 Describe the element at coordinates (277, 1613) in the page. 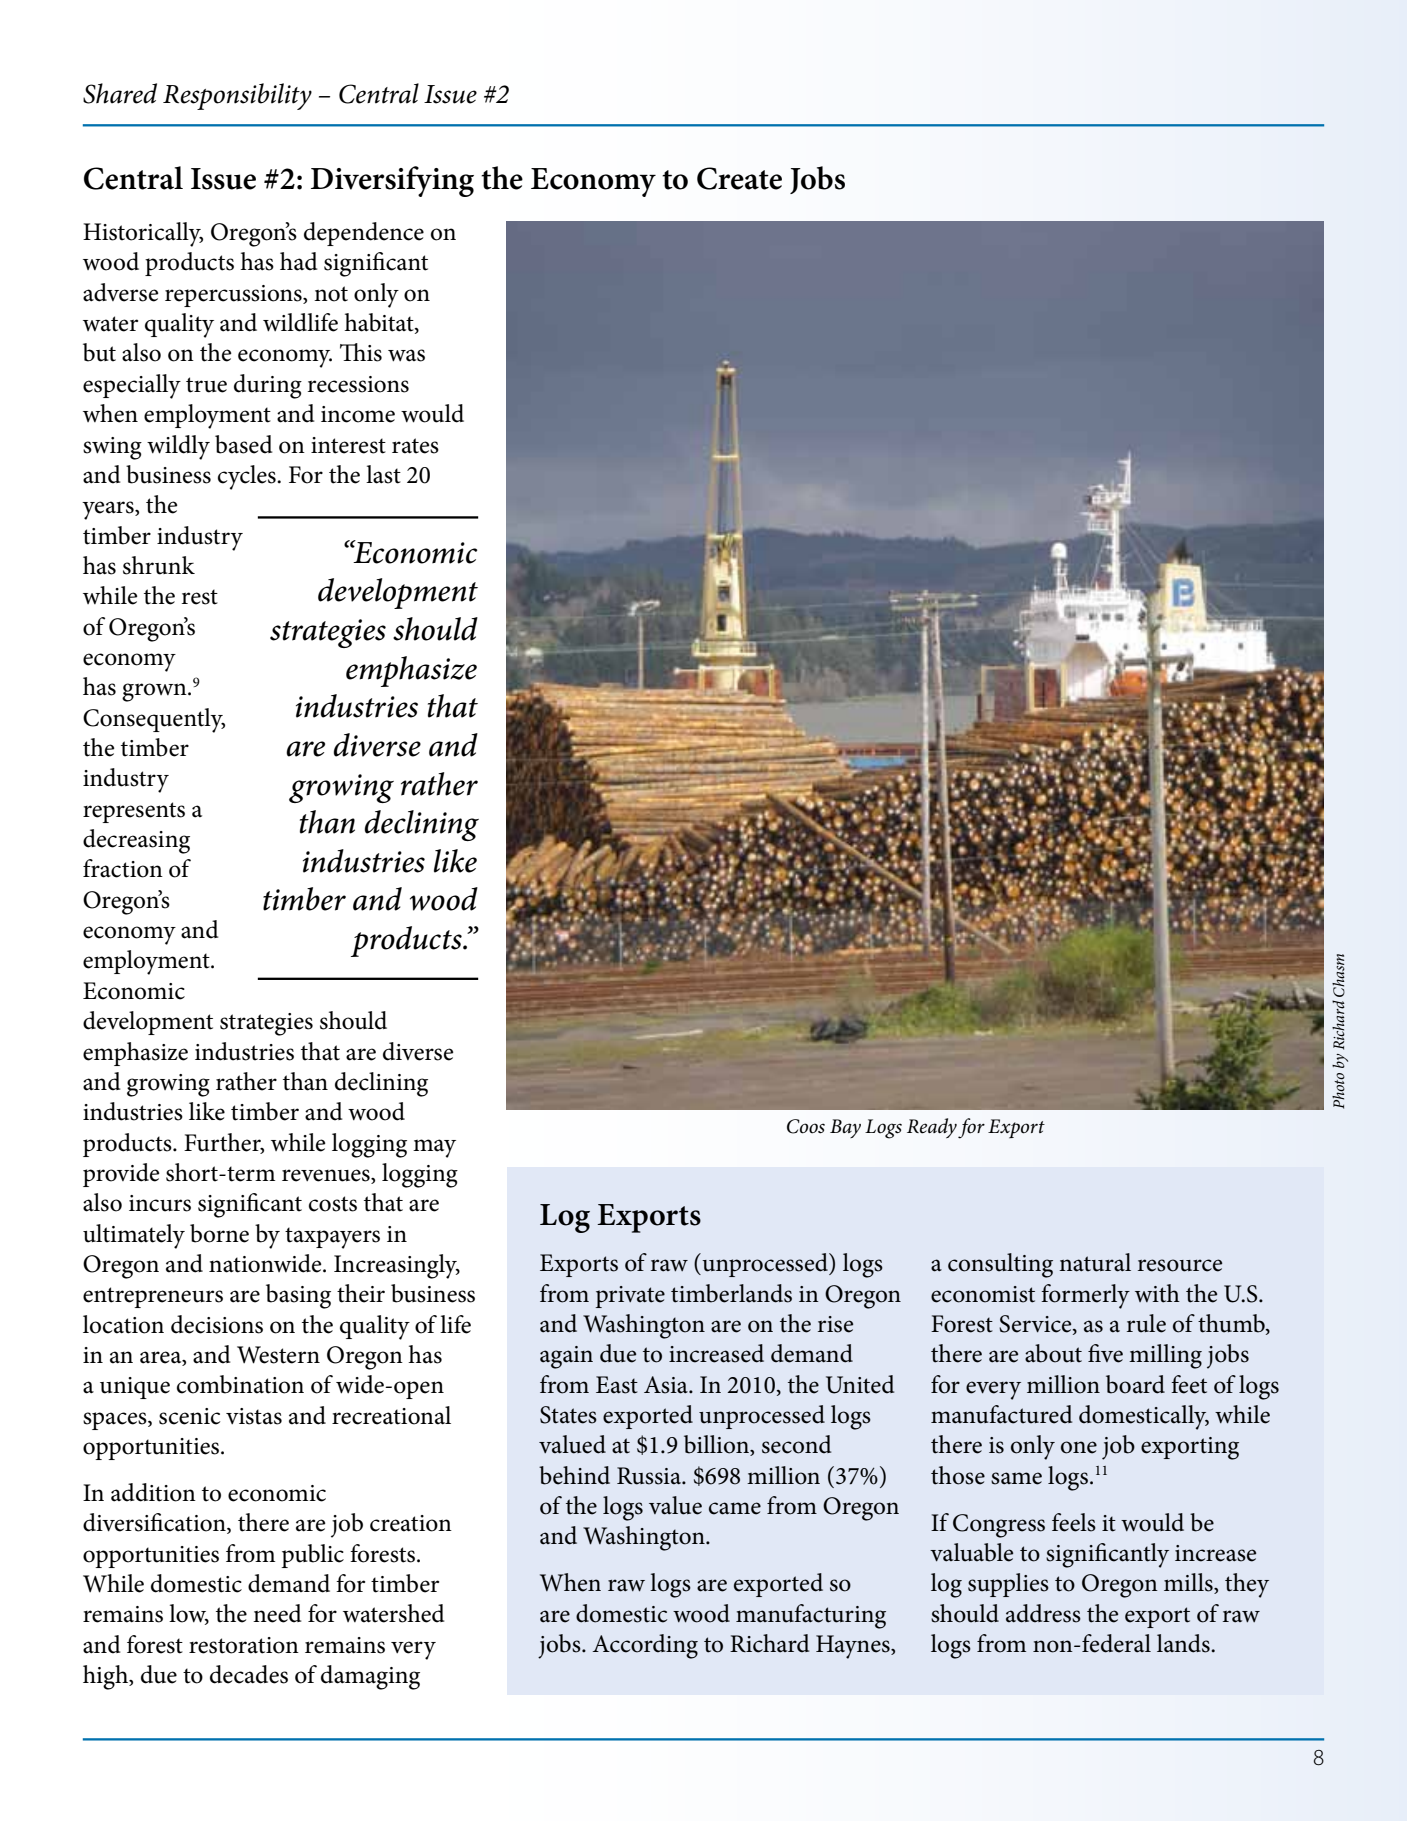

I see `need` at that location.
